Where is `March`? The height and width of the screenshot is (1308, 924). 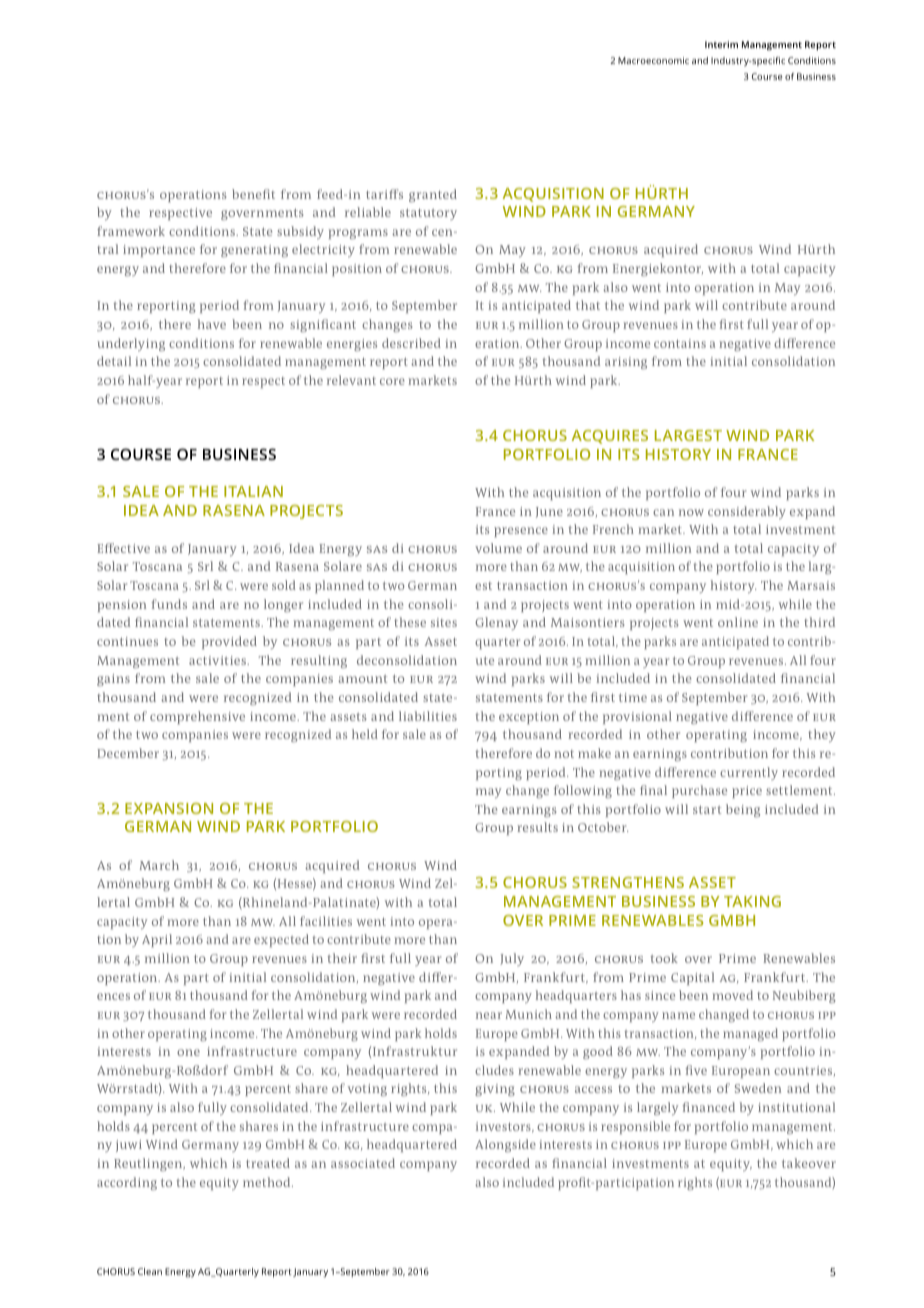
March is located at coordinates (159, 865).
